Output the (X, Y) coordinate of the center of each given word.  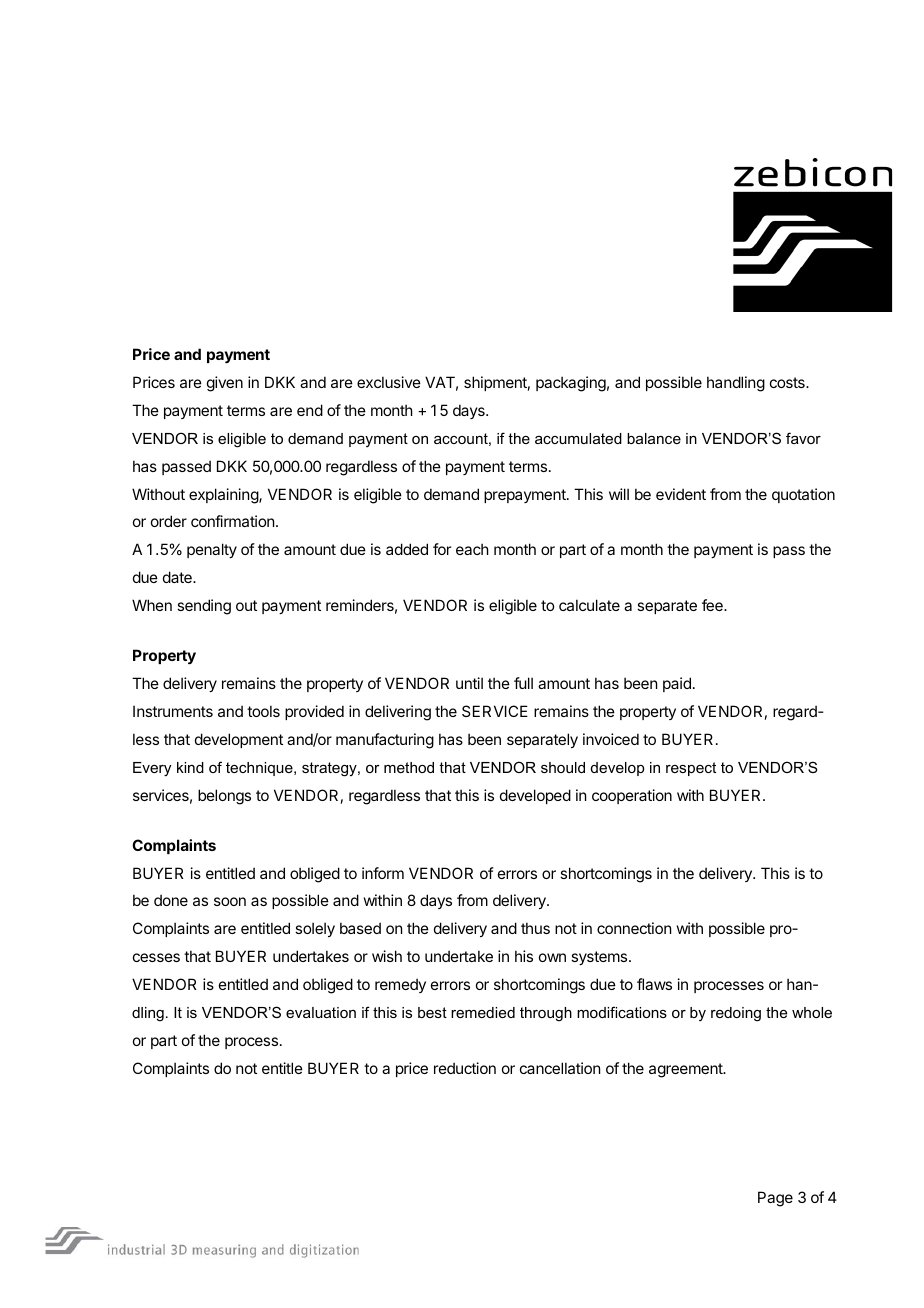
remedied (483, 1012)
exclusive (389, 382)
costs (788, 382)
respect (691, 769)
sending (204, 607)
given (225, 384)
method (409, 767)
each (472, 549)
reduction (465, 1068)
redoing (736, 1014)
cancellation (560, 1068)
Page (775, 1199)
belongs (224, 797)
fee (713, 605)
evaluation (321, 1012)
